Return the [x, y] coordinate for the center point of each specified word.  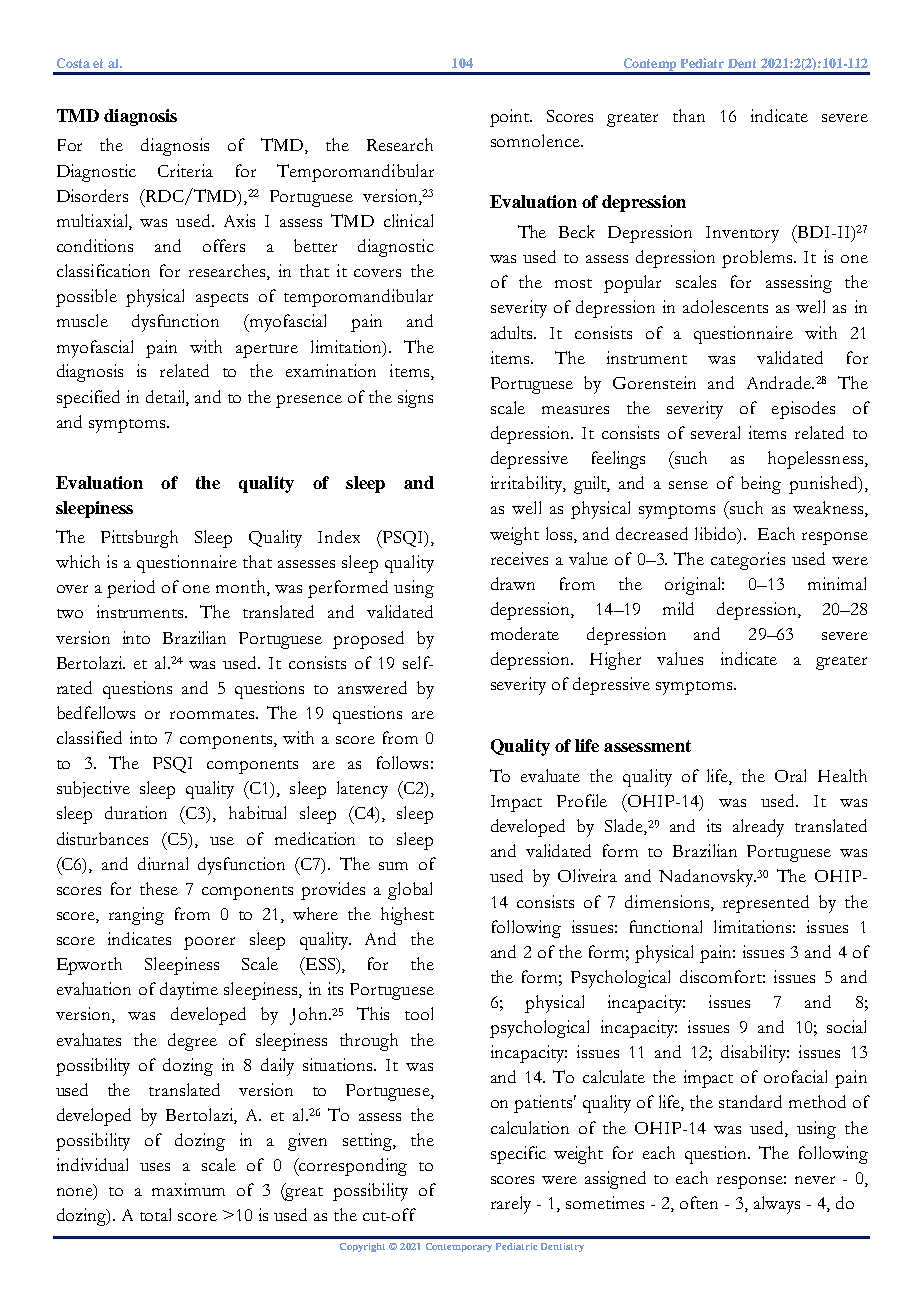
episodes [803, 410]
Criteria [185, 170]
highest [407, 916]
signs [415, 399]
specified [88, 399]
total [155, 1214]
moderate [525, 633]
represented [766, 904]
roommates [212, 714]
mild [678, 608]
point [511, 118]
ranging [136, 916]
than [689, 115]
